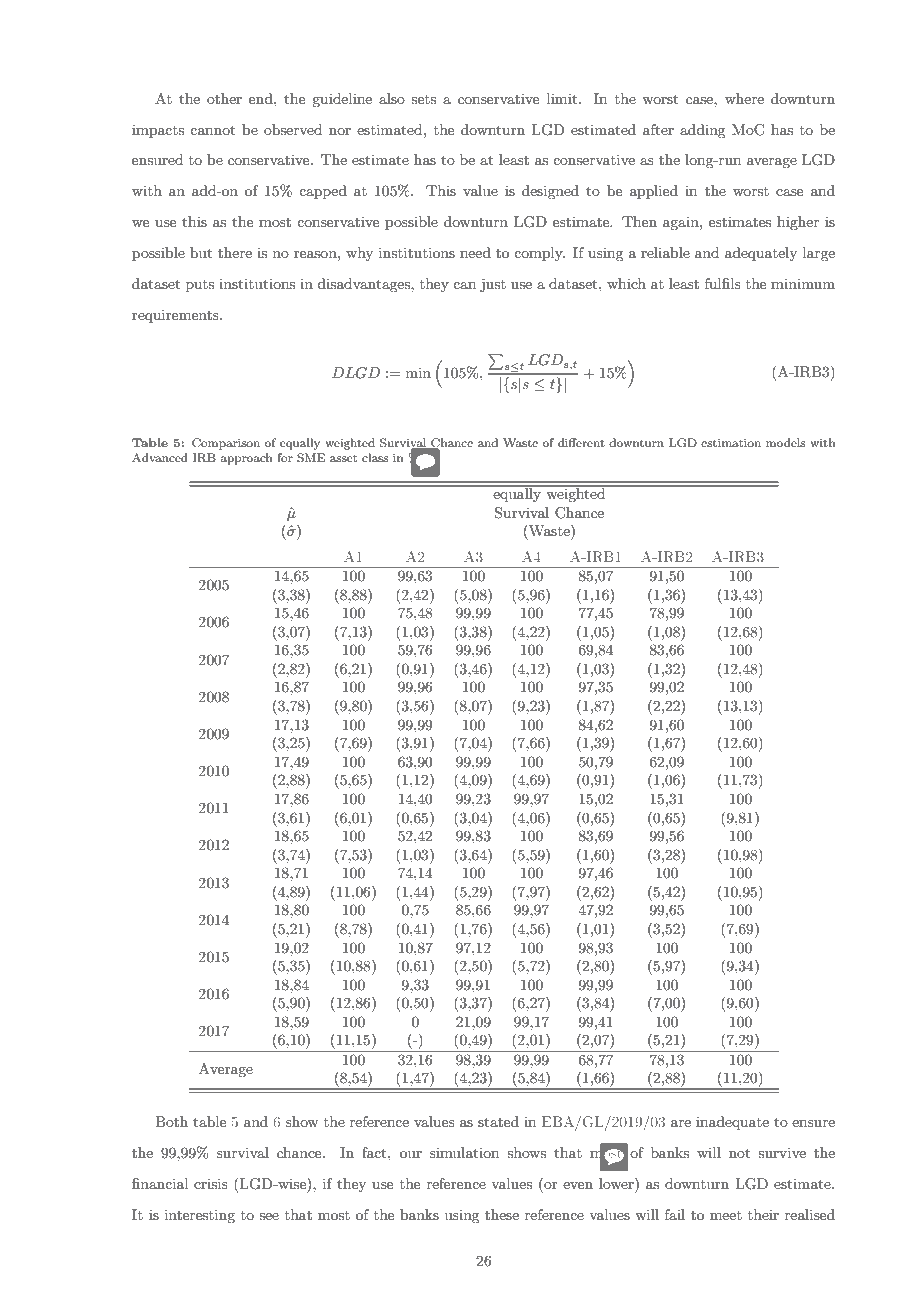 The image size is (924, 1308). What do you see at coordinates (423, 99) in the screenshot?
I see `sets` at bounding box center [423, 99].
